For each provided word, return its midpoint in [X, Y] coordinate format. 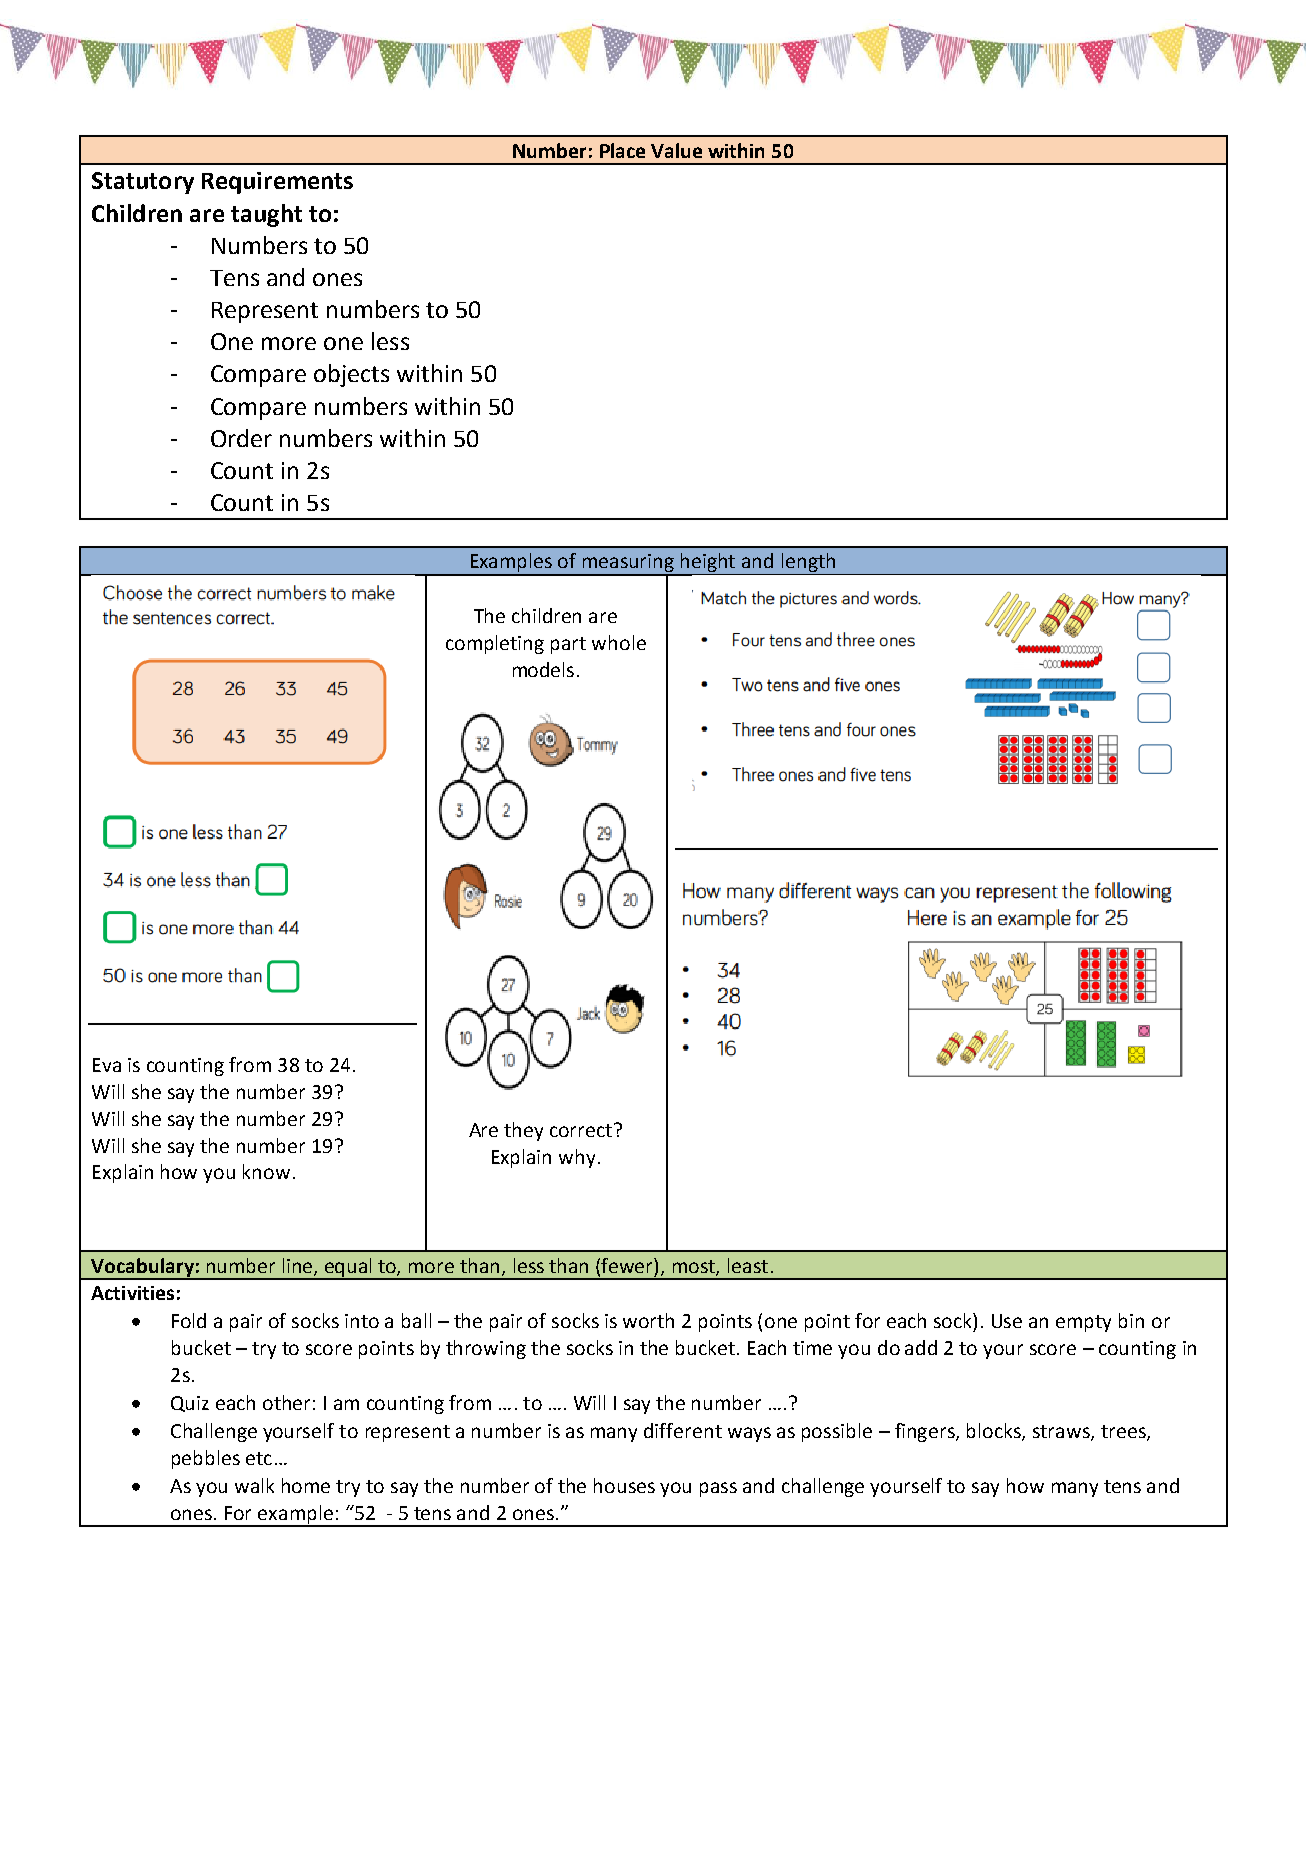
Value [676, 150]
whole [619, 642]
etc [259, 1458]
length [808, 564]
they [523, 1131]
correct [582, 1130]
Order [241, 438]
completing [495, 644]
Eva [107, 1065]
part [568, 645]
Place [622, 150]
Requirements [277, 183]
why [577, 1158]
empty [1083, 1323]
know [266, 1171]
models [543, 669]
